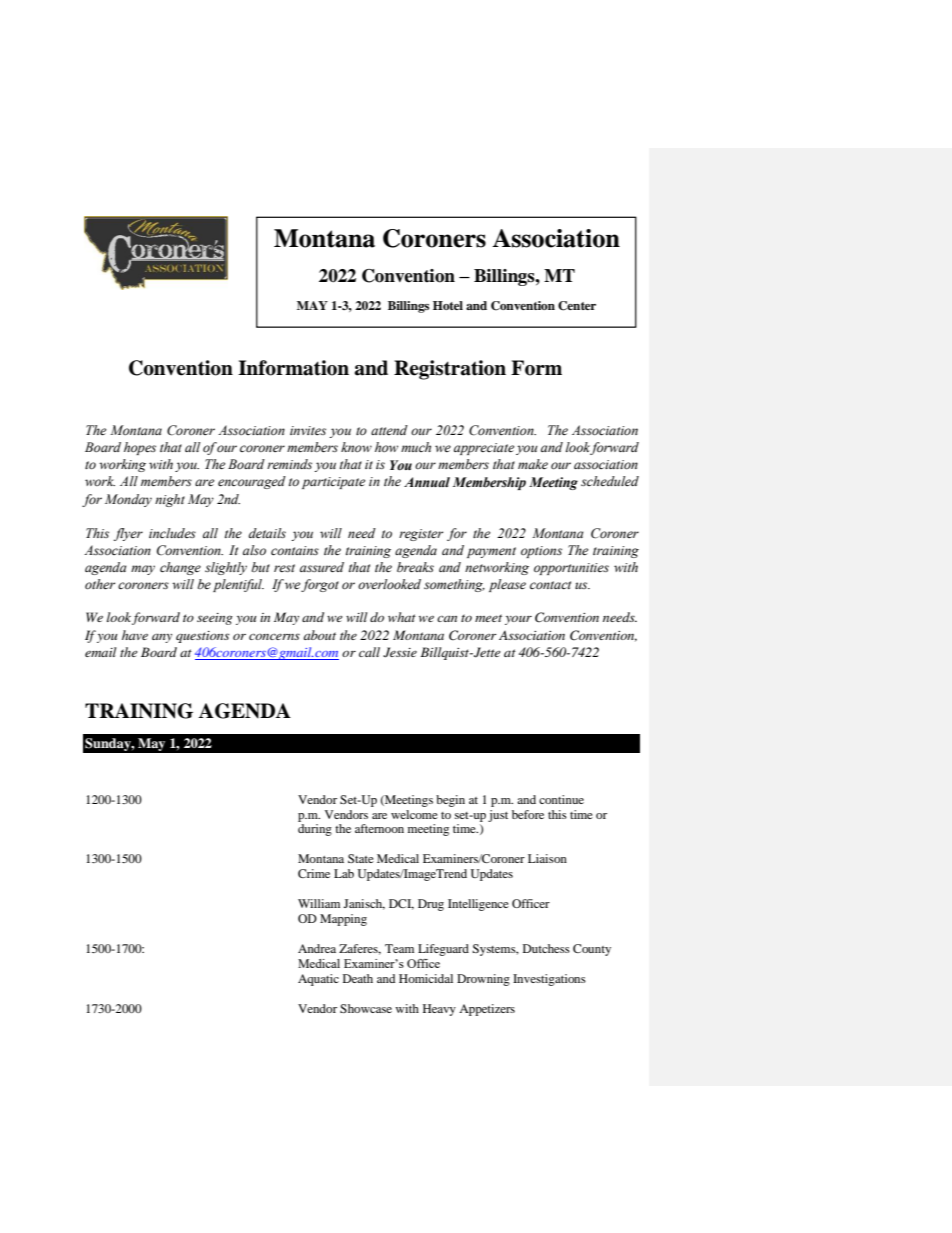  I want to click on hopes, so click(140, 448).
